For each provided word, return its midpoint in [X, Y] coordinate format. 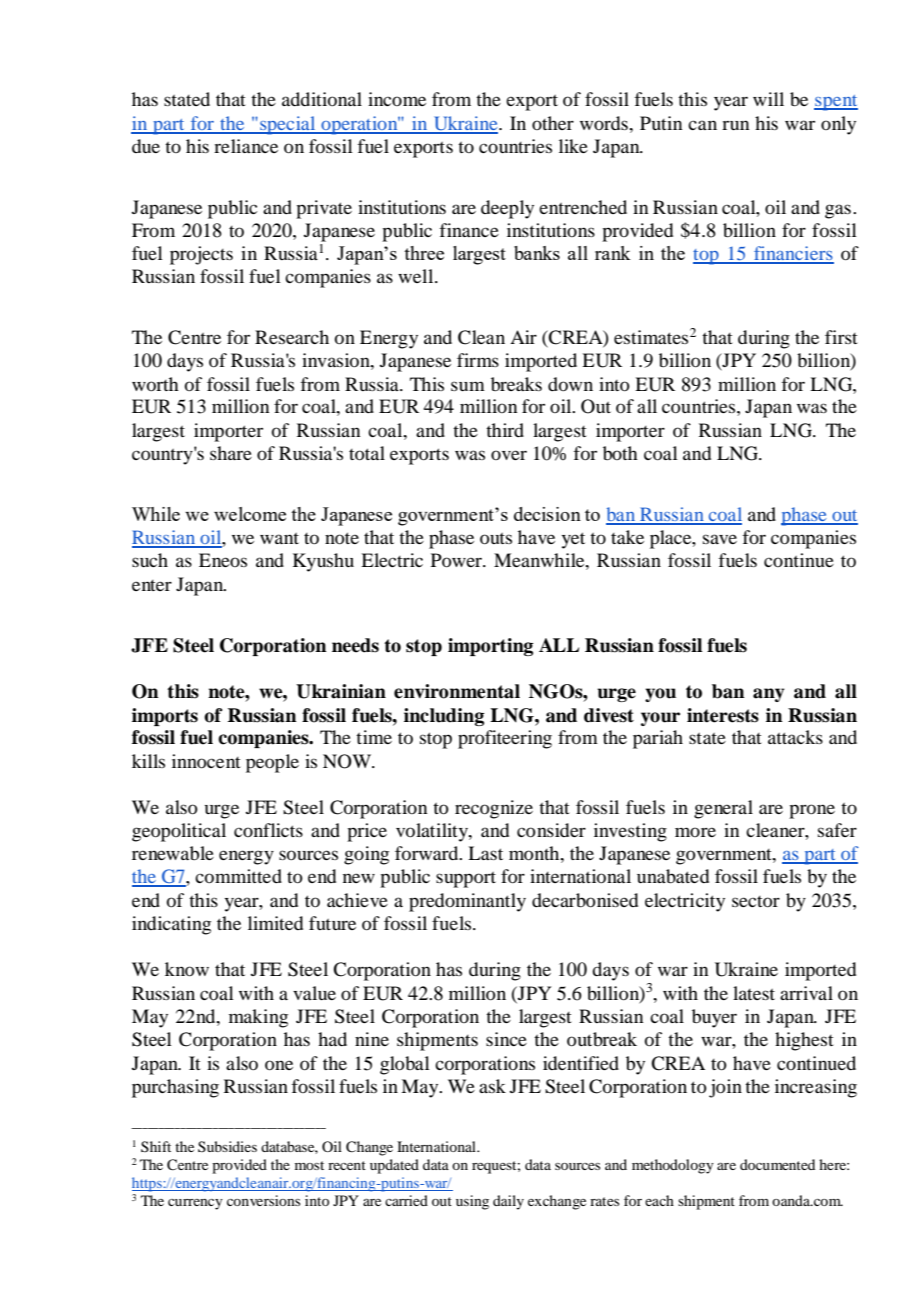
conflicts [268, 830]
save [720, 539]
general [723, 809]
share [231, 453]
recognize [494, 809]
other [553, 123]
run [735, 125]
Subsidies [227, 1146]
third [505, 430]
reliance [246, 146]
